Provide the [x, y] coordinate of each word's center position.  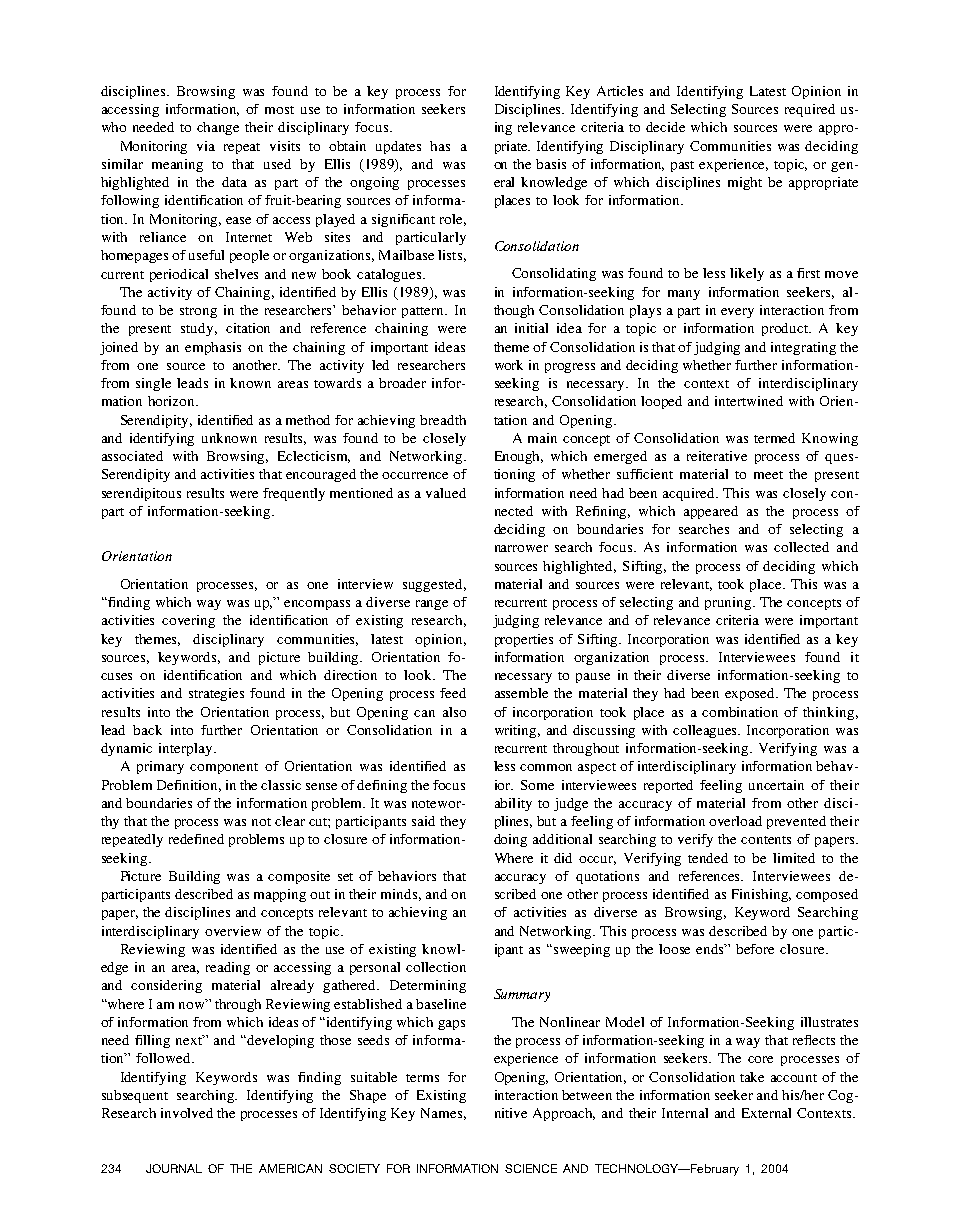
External [766, 1113]
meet [768, 475]
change [218, 128]
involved [187, 1113]
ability [513, 804]
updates [398, 147]
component [224, 768]
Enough [519, 457]
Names [441, 1113]
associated [132, 456]
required [810, 110]
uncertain [776, 785]
